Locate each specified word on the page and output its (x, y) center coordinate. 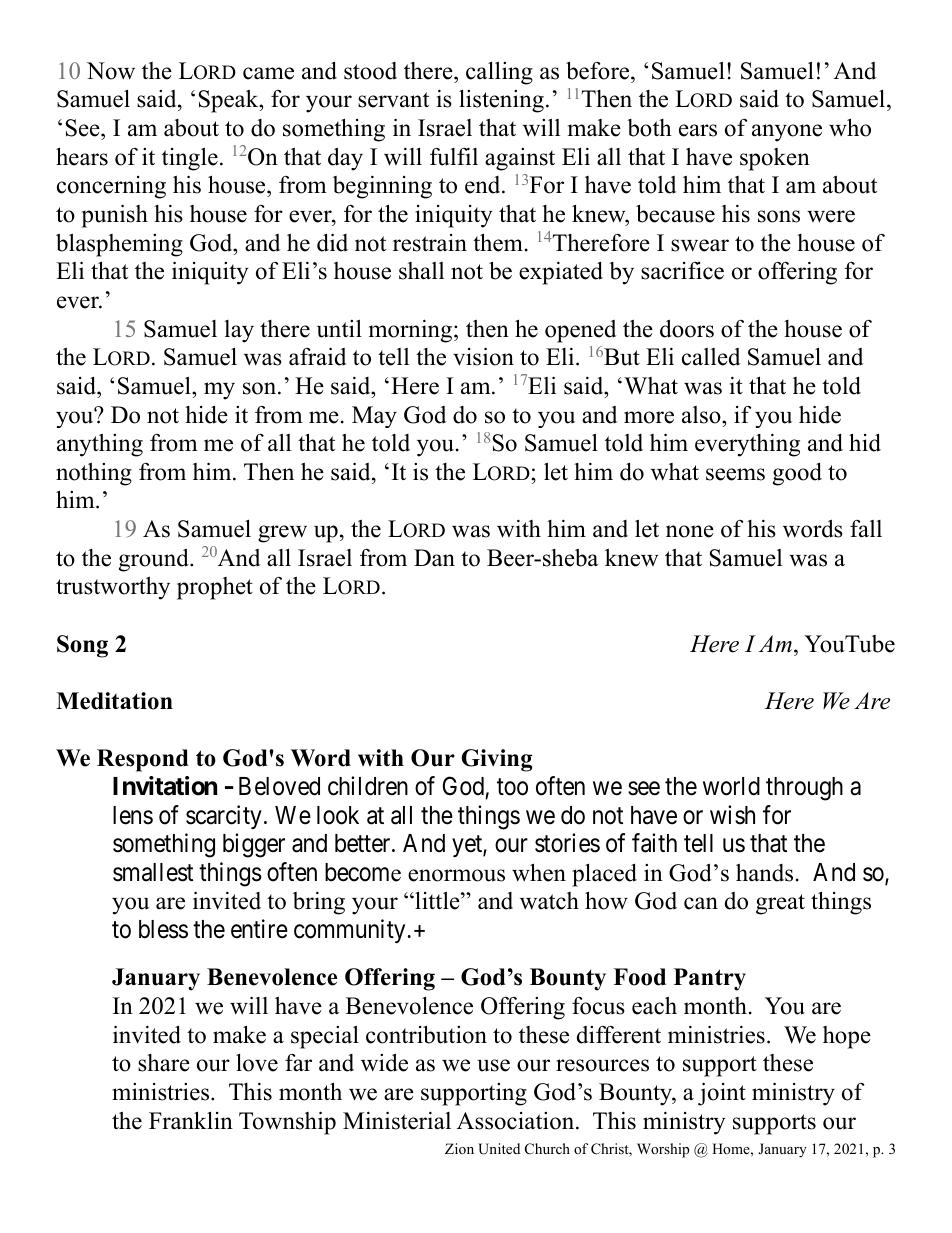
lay (239, 331)
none (690, 531)
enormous (456, 875)
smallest (153, 872)
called (711, 357)
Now (111, 71)
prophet (215, 588)
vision (483, 356)
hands (764, 873)
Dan (434, 557)
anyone (787, 133)
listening (501, 101)
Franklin (191, 1120)
